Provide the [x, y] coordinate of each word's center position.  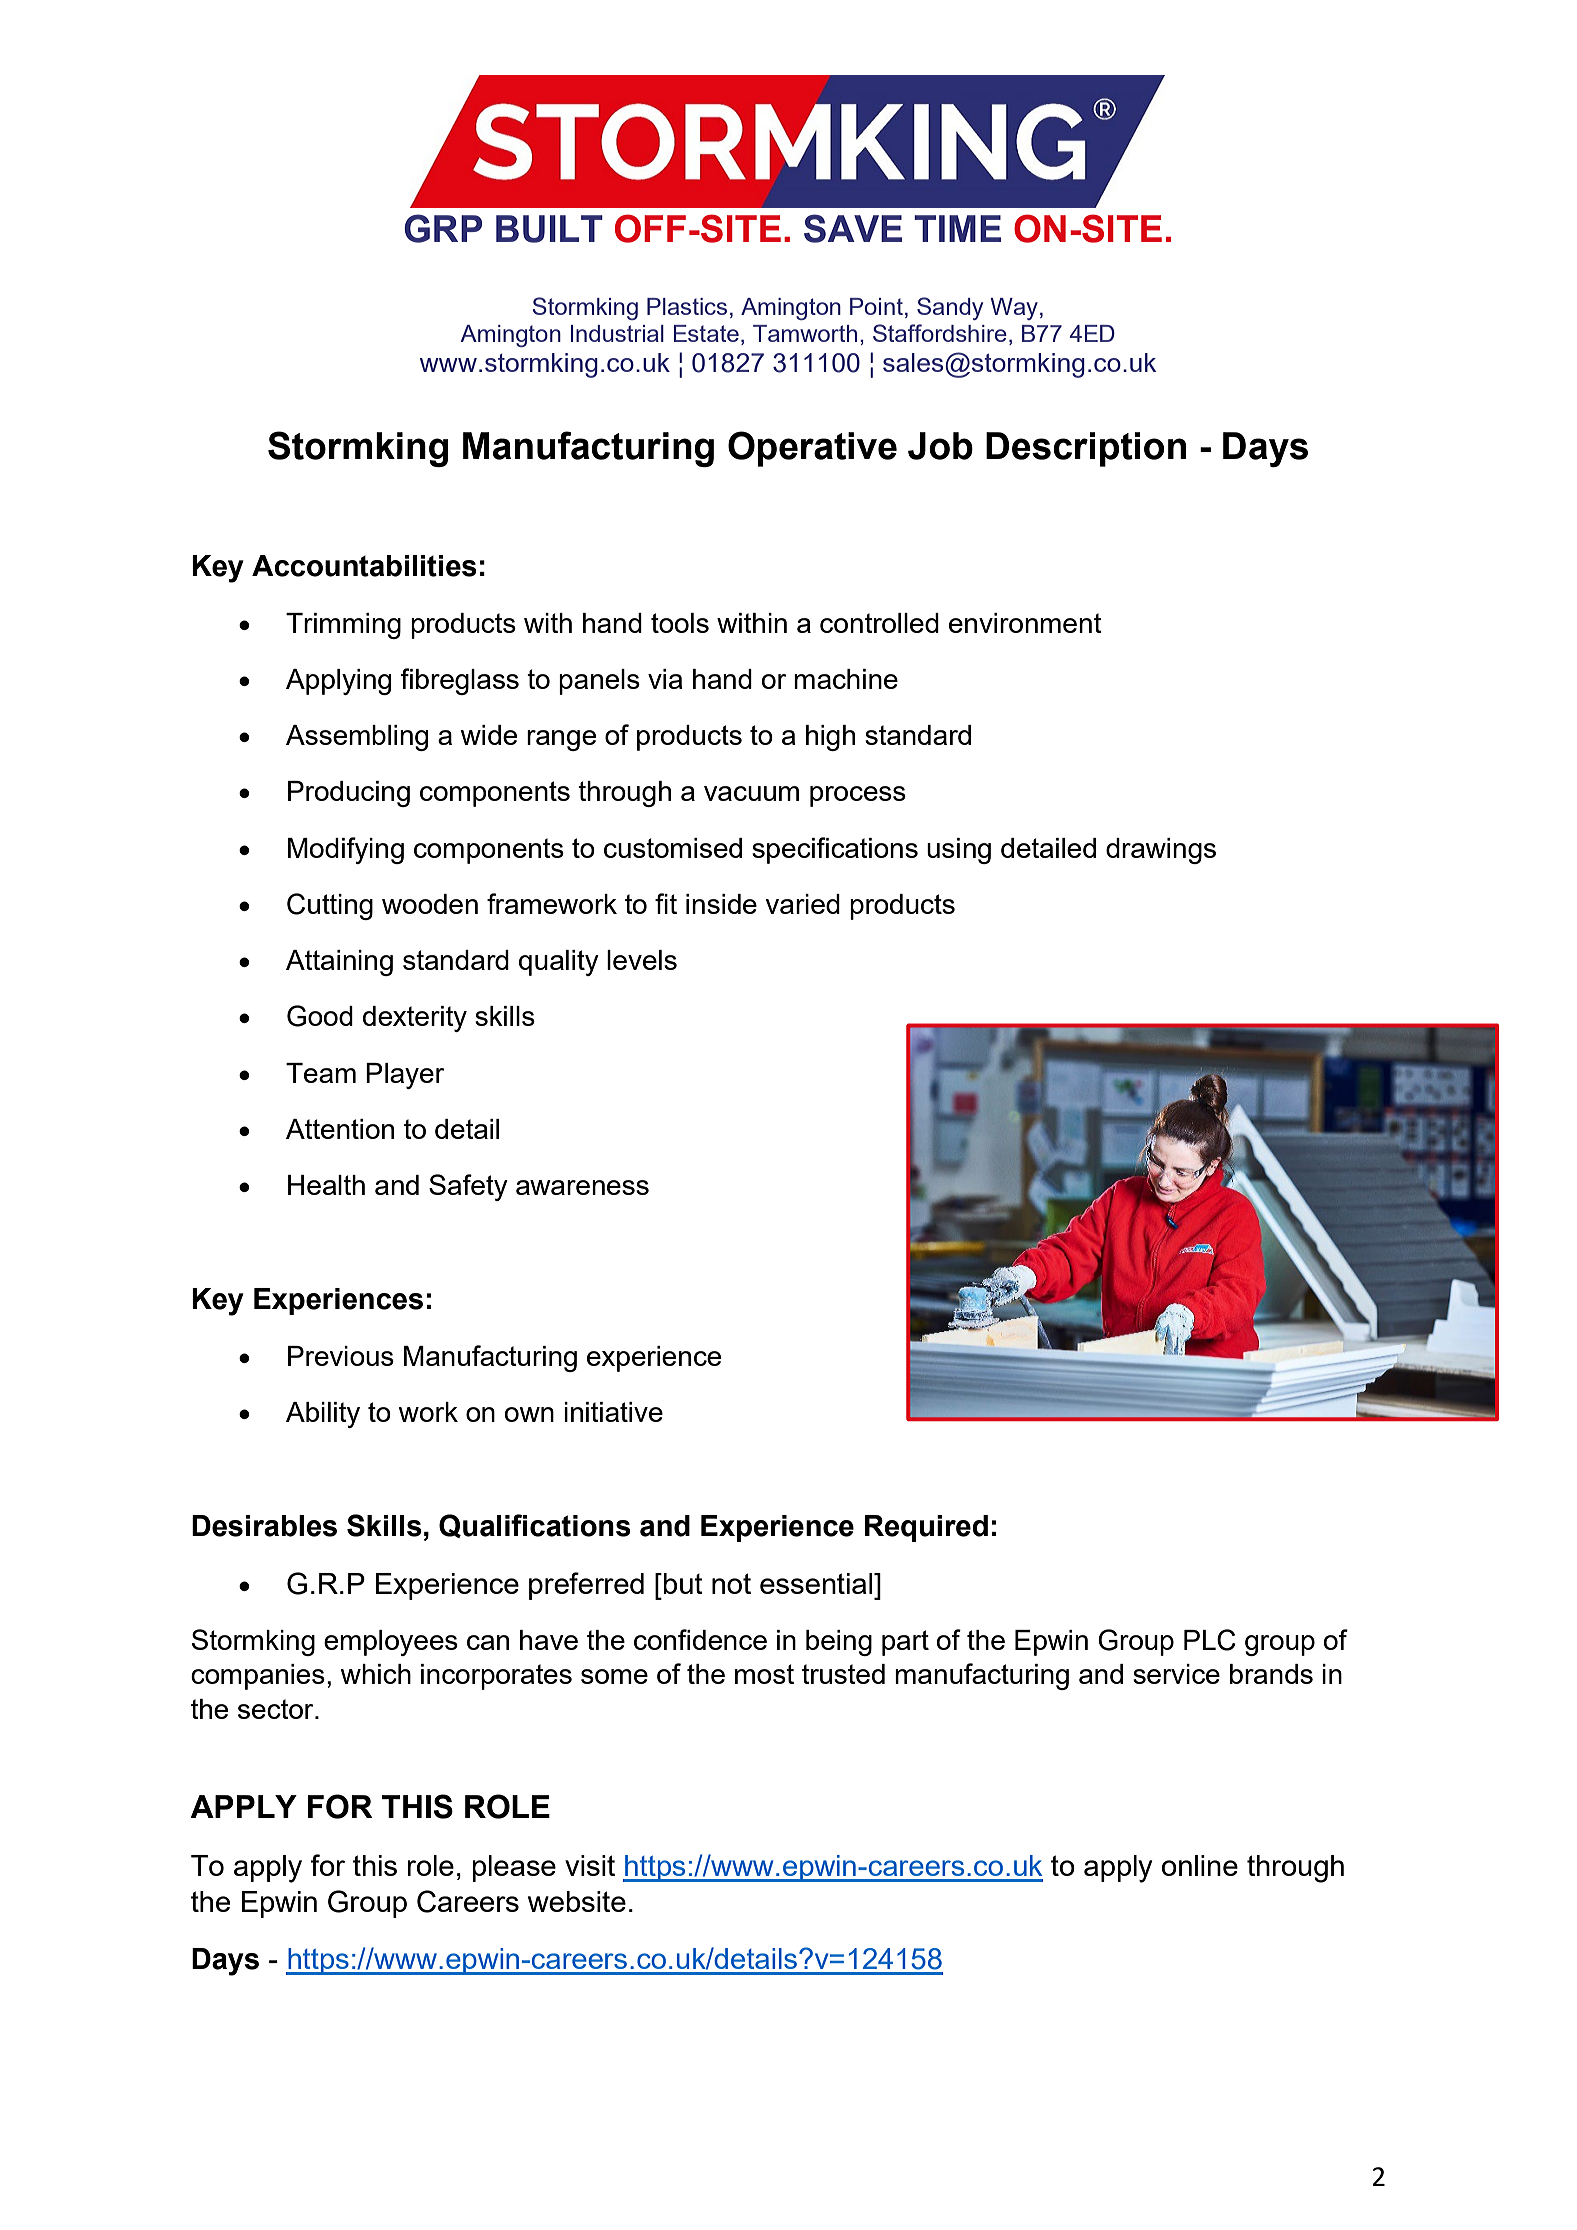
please [514, 1868]
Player [405, 1076]
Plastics [687, 306]
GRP [443, 228]
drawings [1161, 851]
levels [642, 960]
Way [1014, 309]
